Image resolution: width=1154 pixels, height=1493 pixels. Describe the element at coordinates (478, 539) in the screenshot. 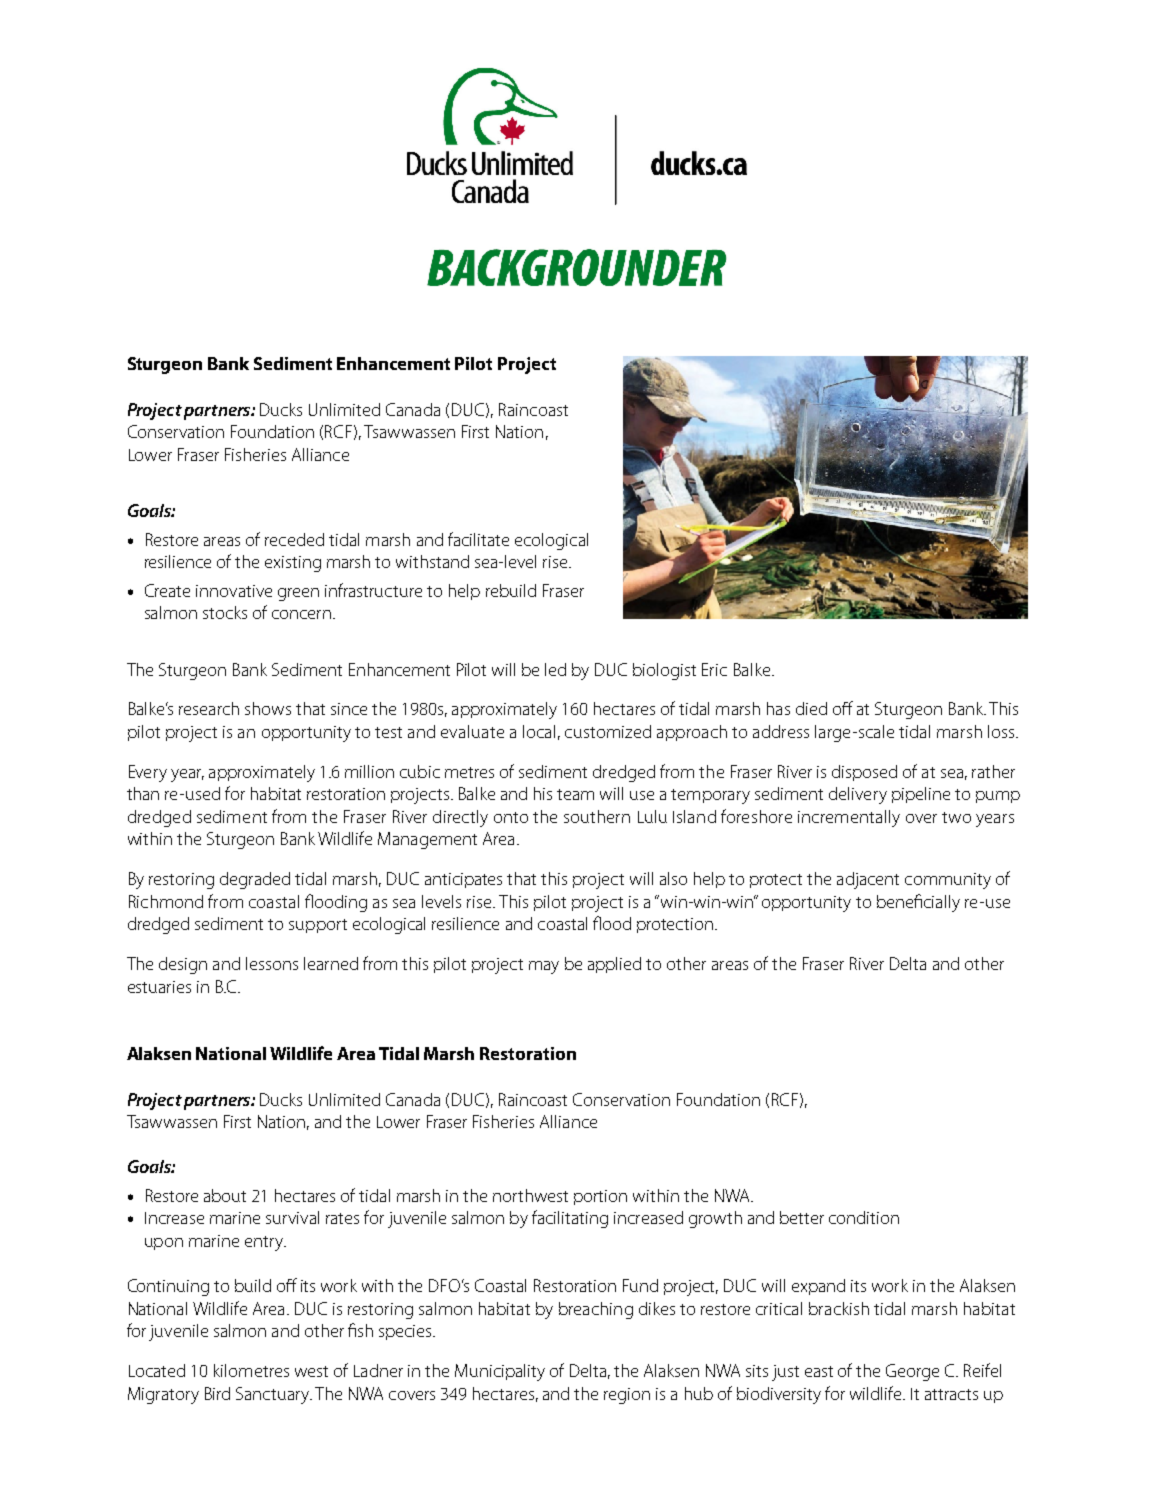

I see `facilitate` at that location.
